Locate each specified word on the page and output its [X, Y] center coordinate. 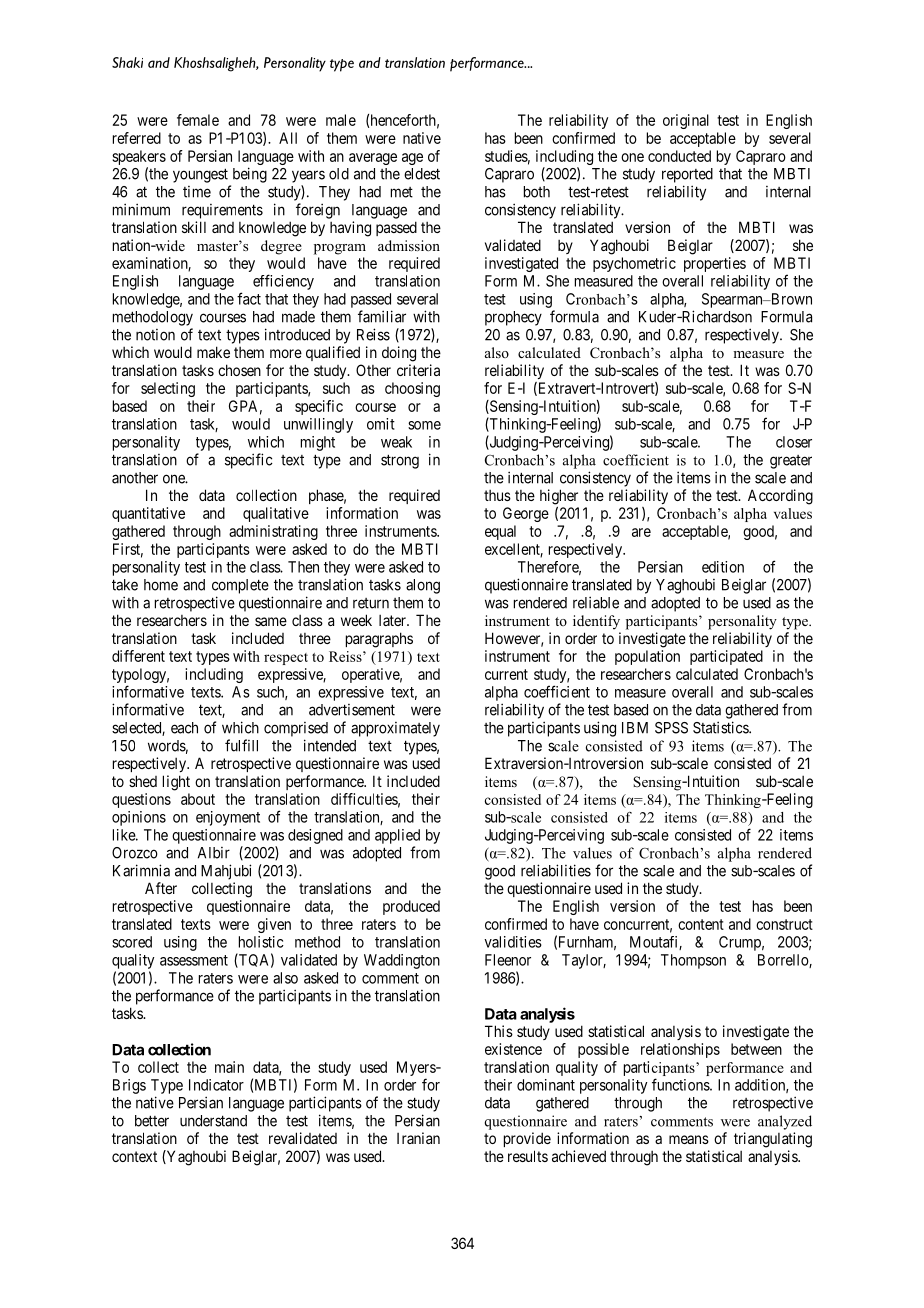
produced [411, 907]
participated [726, 657]
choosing [412, 389]
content [701, 924]
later [393, 620]
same [271, 621]
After [161, 888]
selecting [168, 389]
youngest [200, 175]
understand [213, 1121]
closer [794, 442]
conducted [679, 156]
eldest [422, 174]
